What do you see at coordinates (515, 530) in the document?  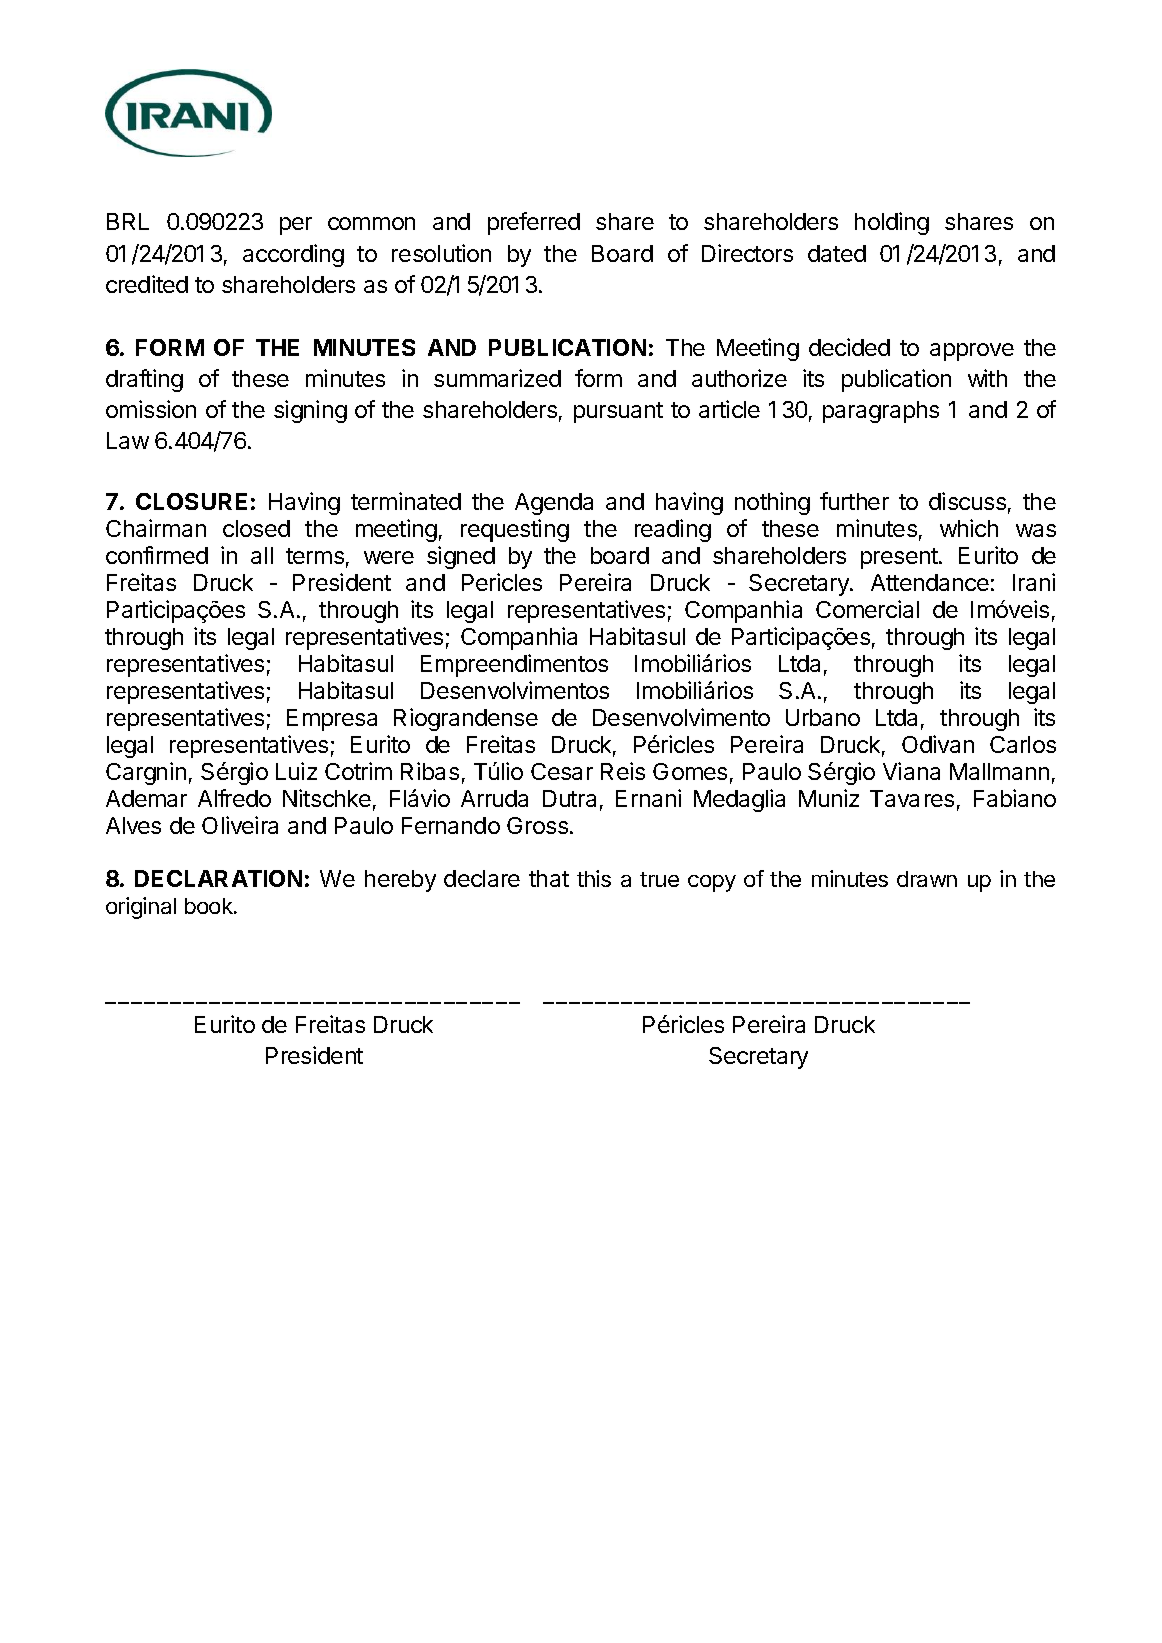 I see `requesting` at bounding box center [515, 530].
